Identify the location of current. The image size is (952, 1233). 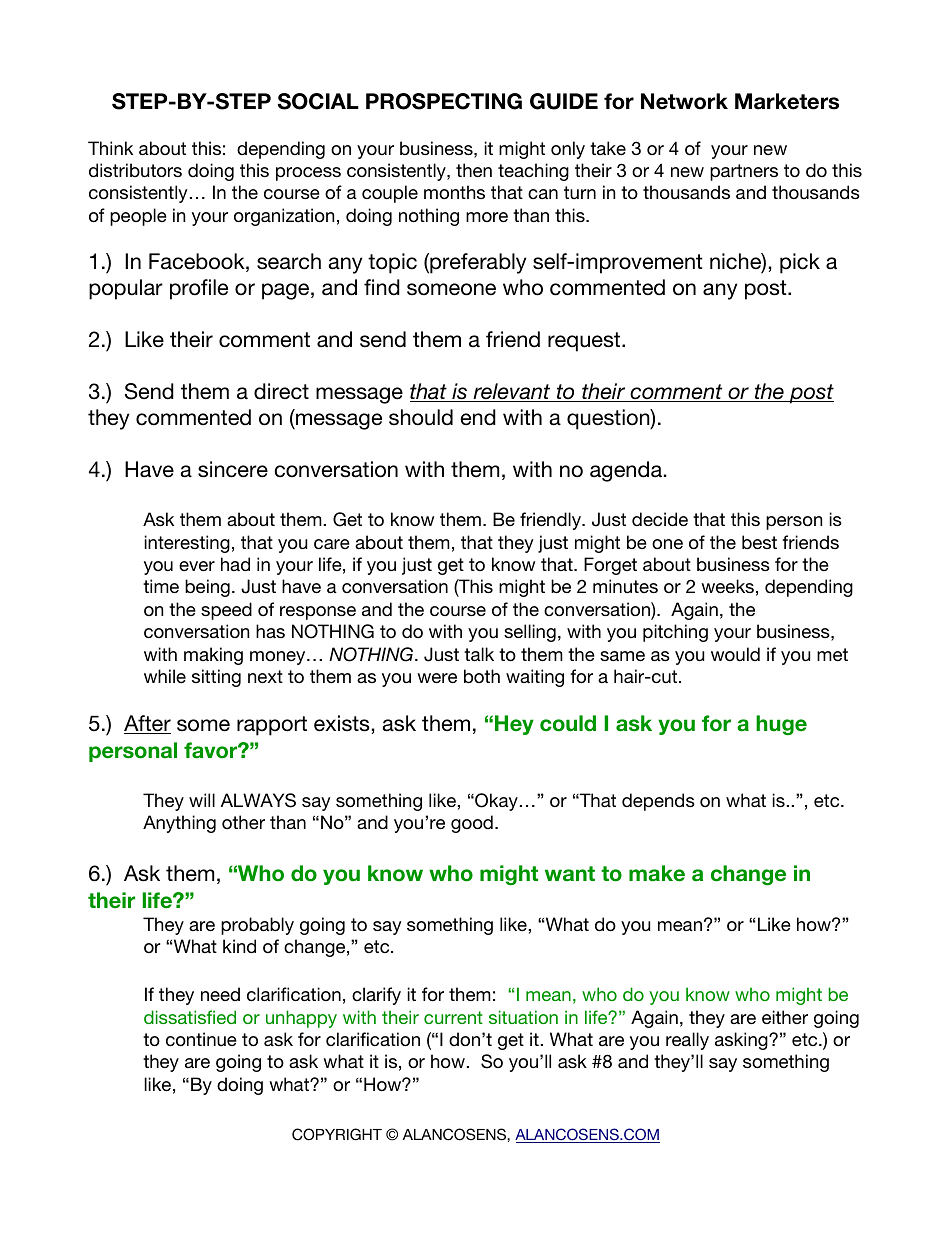
(453, 1017).
